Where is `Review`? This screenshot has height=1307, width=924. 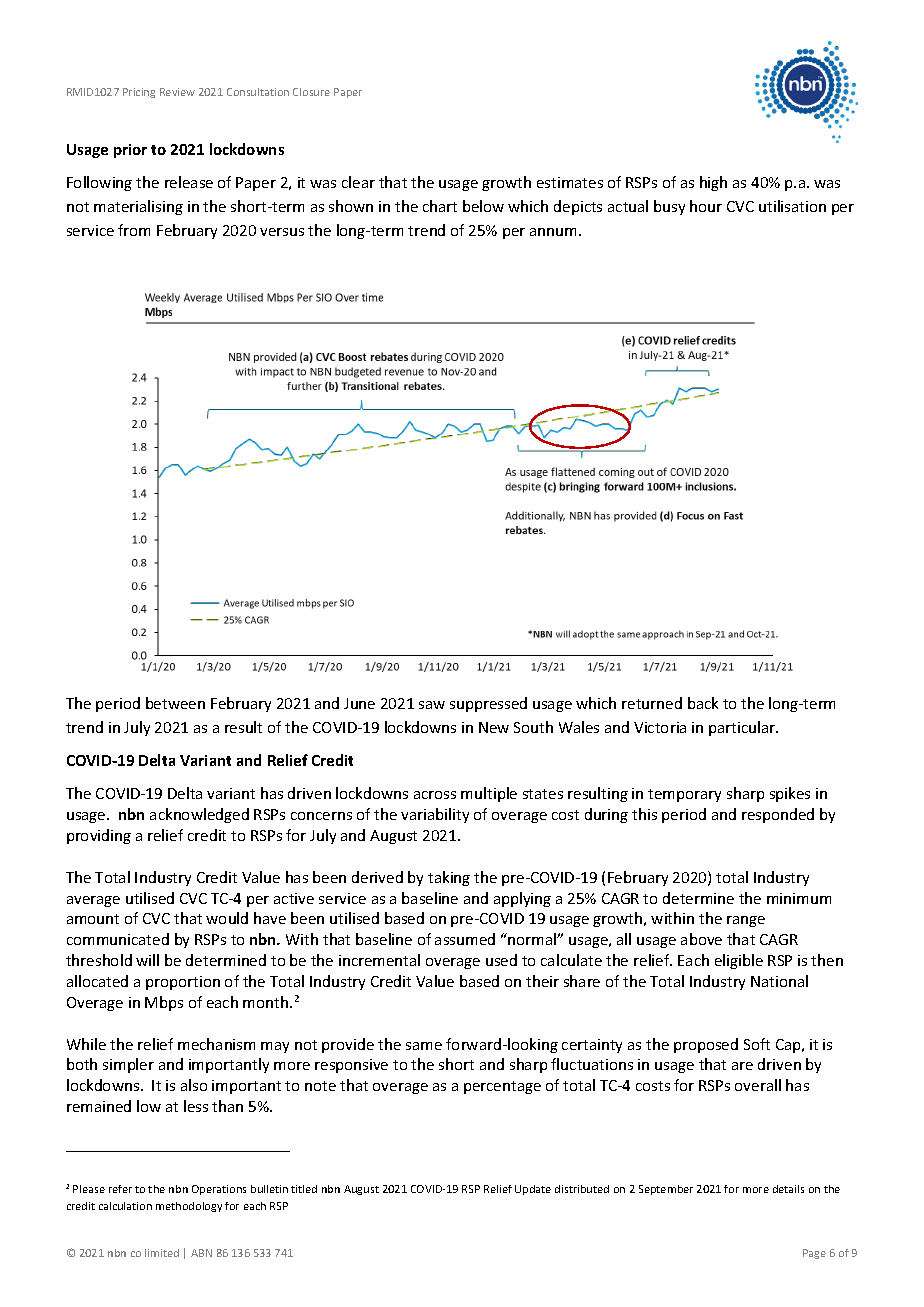 Review is located at coordinates (177, 92).
